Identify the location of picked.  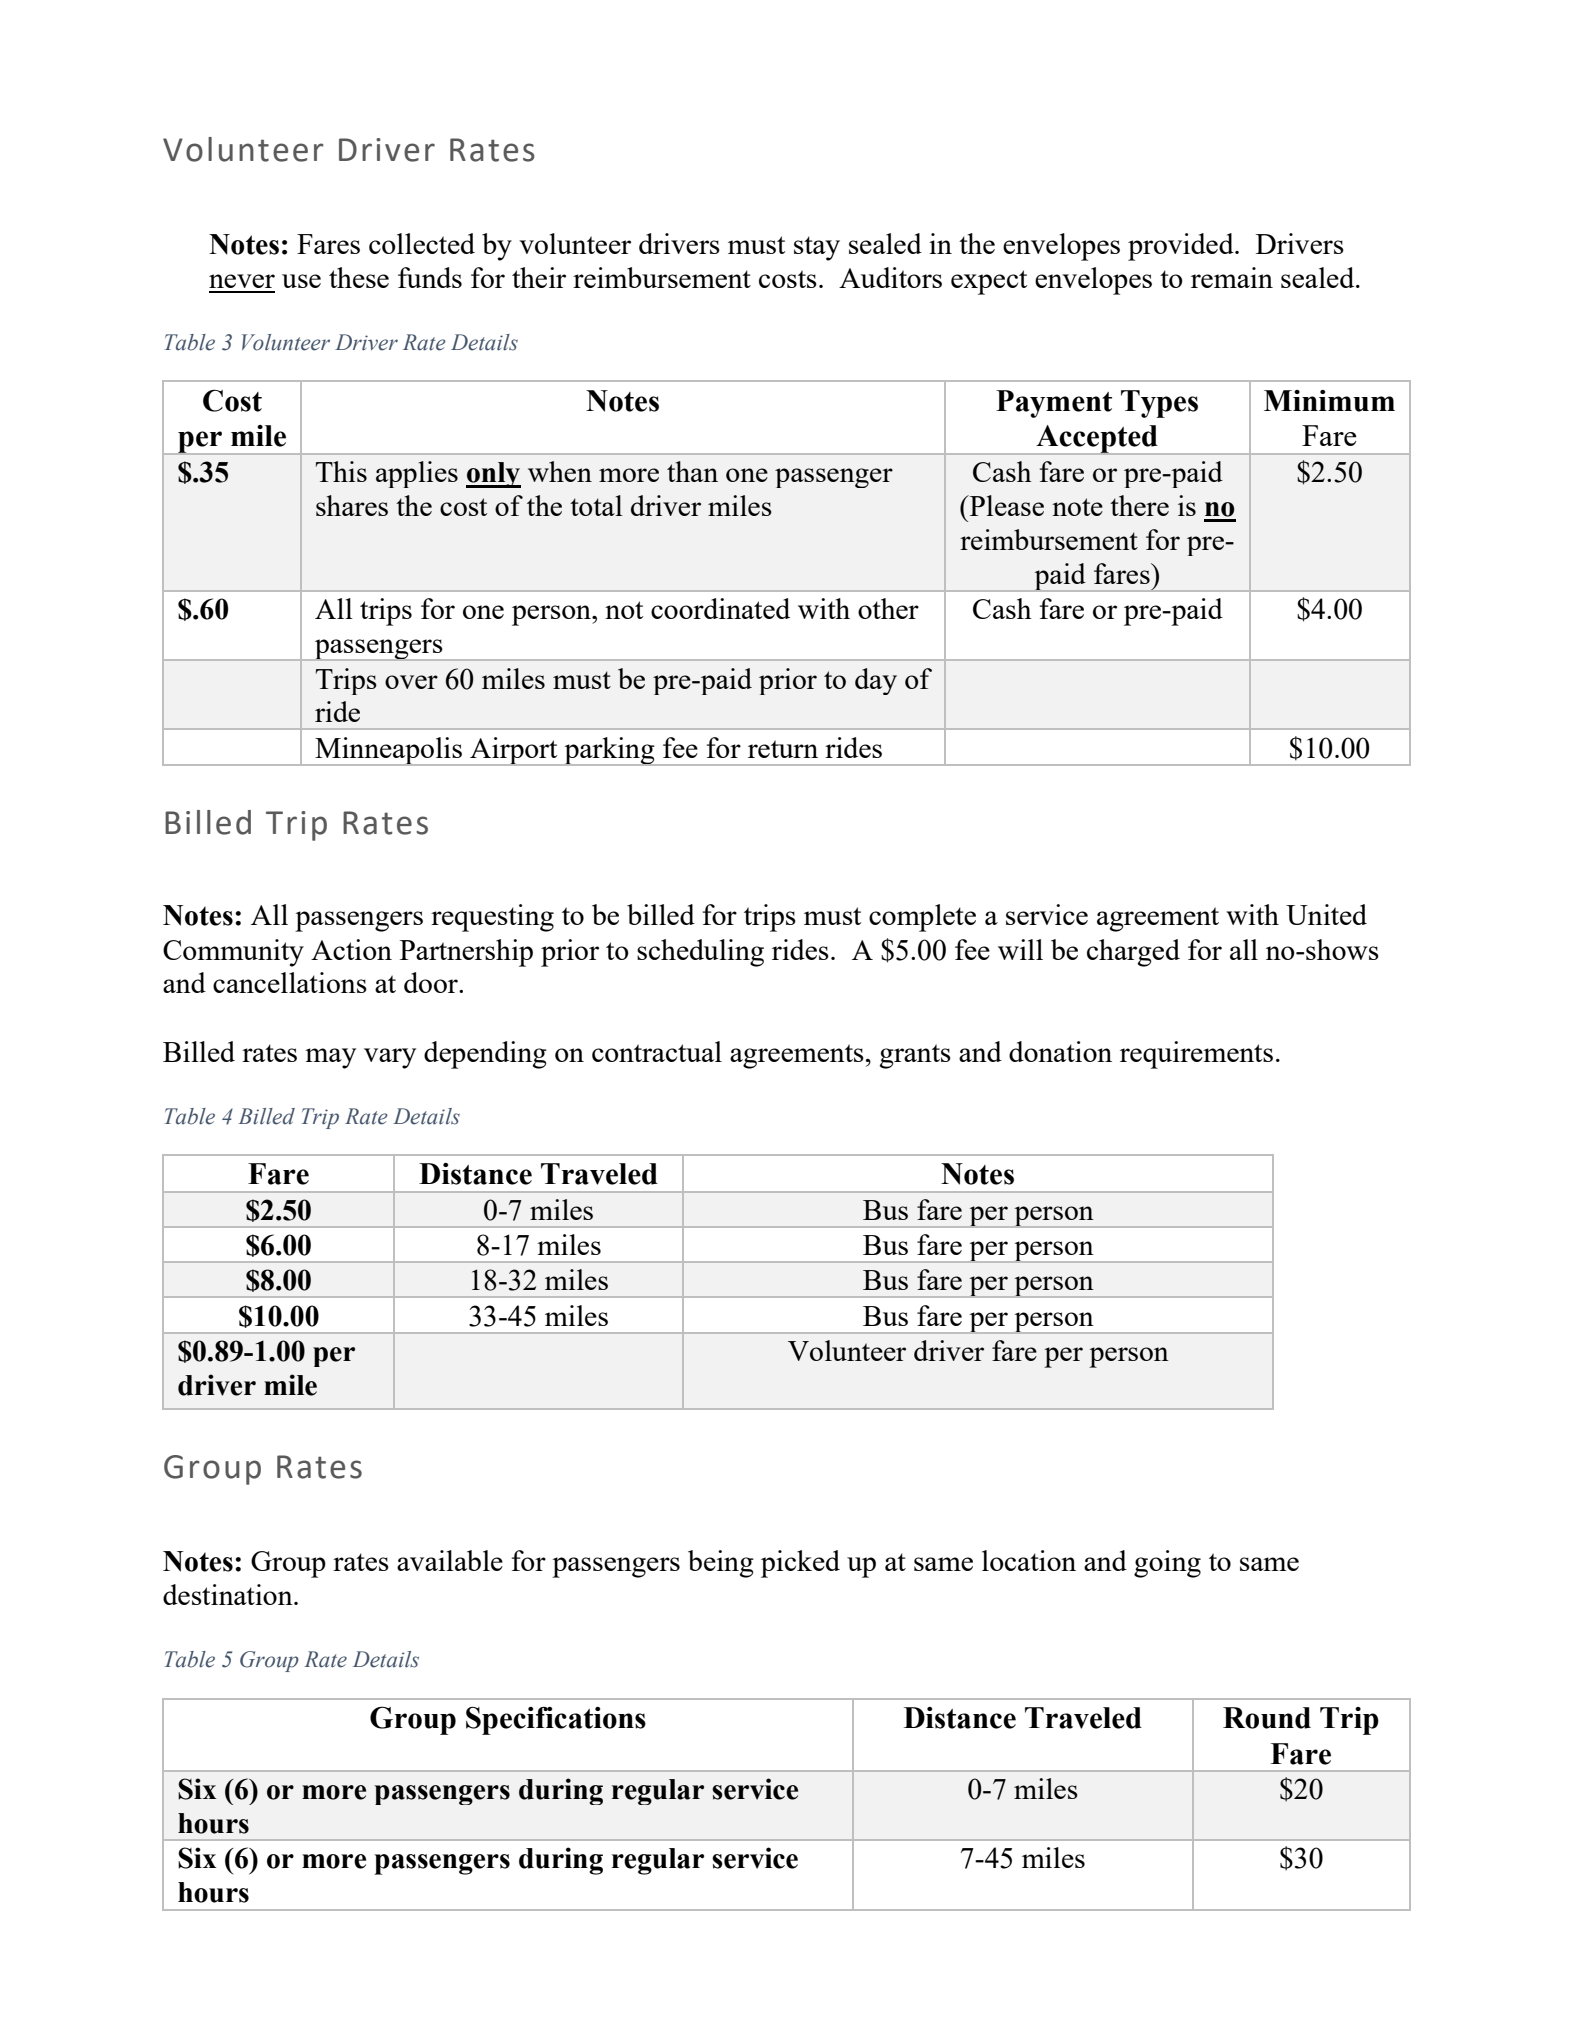
(800, 1564).
